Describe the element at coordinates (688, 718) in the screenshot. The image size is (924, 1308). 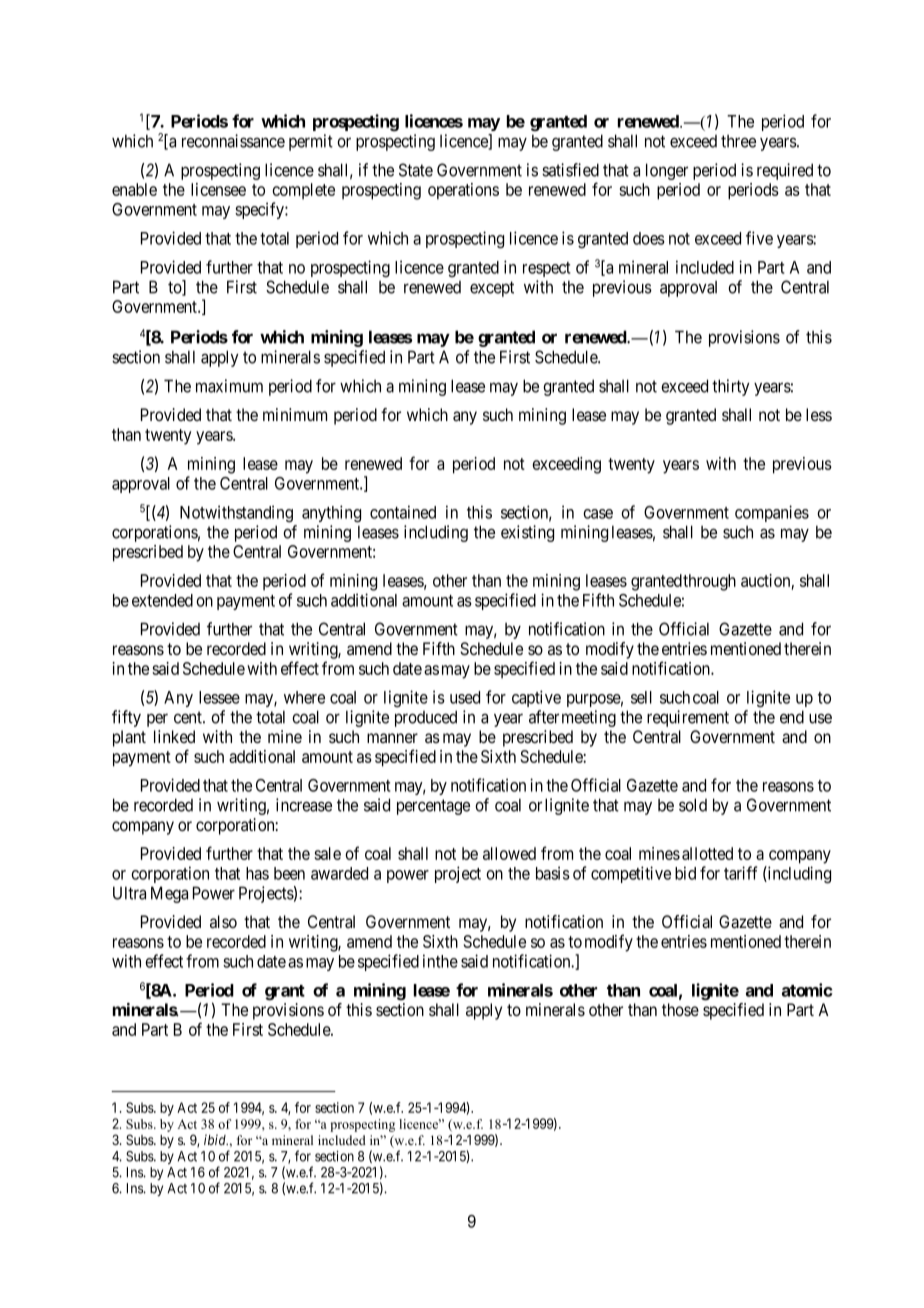
I see `requirement` at that location.
